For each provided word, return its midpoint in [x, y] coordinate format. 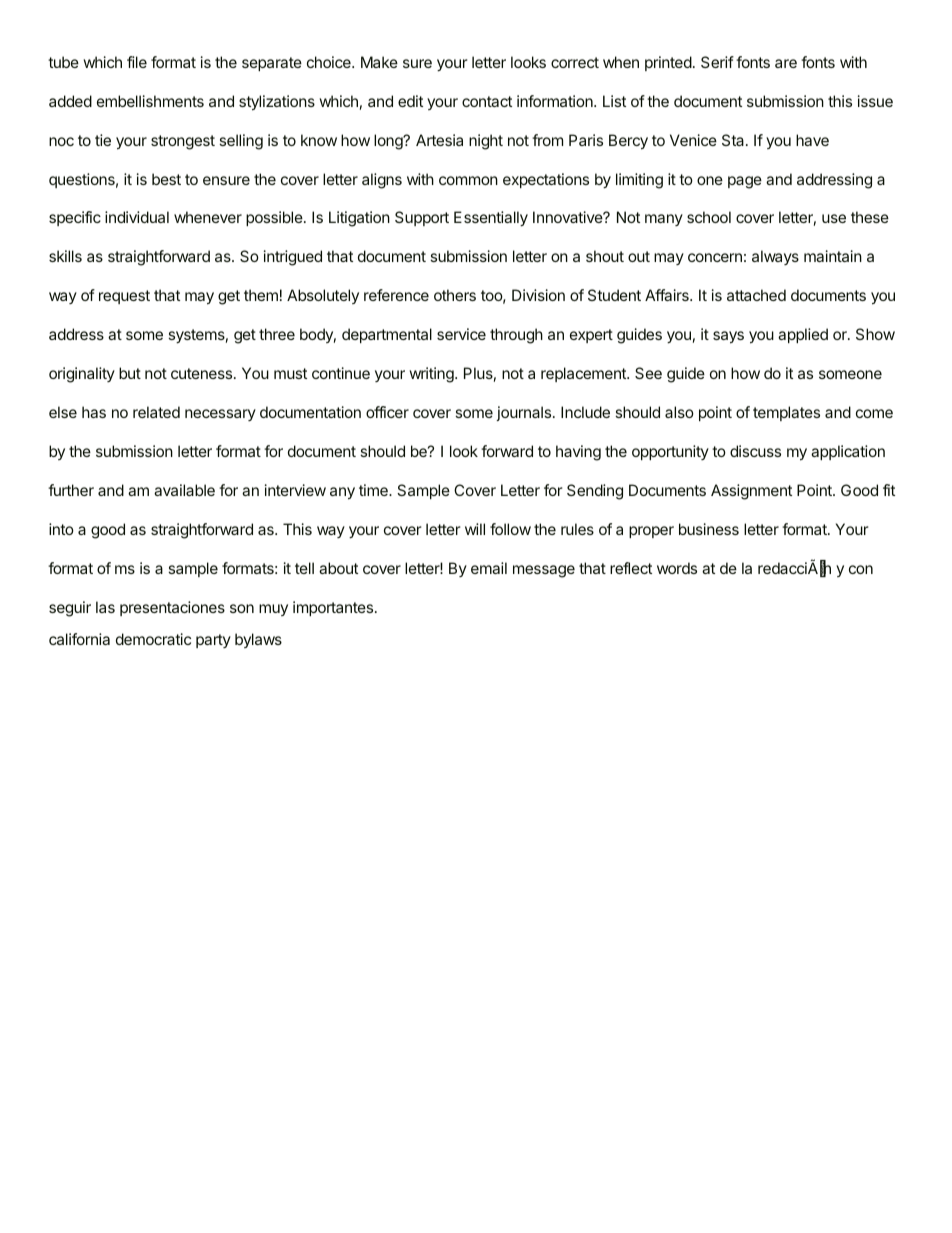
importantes [333, 608]
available [184, 490]
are [786, 63]
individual [137, 217]
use [834, 218]
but [130, 373]
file [137, 62]
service [461, 334]
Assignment [751, 492]
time [374, 490]
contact [487, 101]
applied [803, 335]
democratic [153, 639]
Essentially [491, 218]
